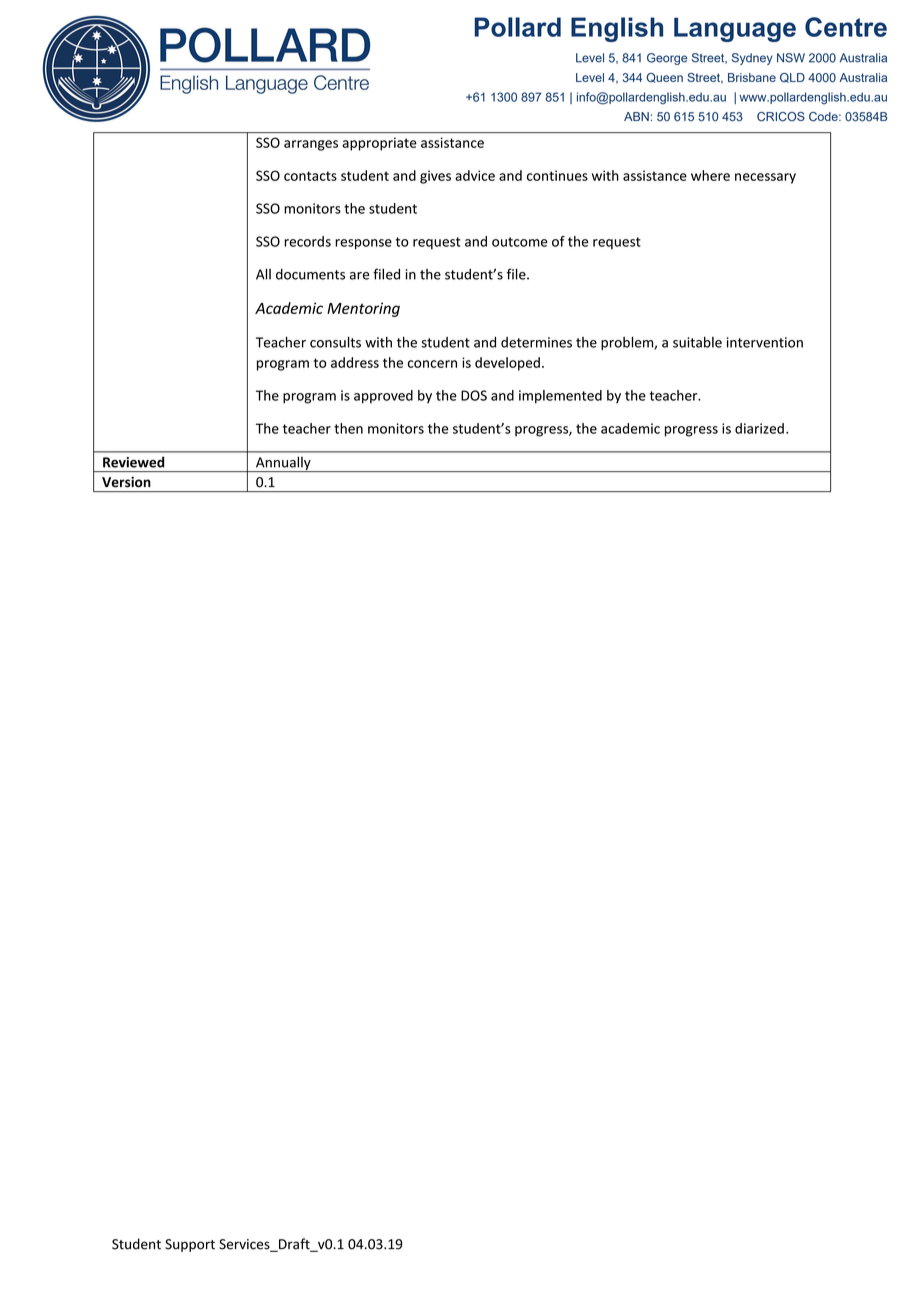 The height and width of the document is (1308, 924). What do you see at coordinates (126, 482) in the document?
I see `Version` at bounding box center [126, 482].
